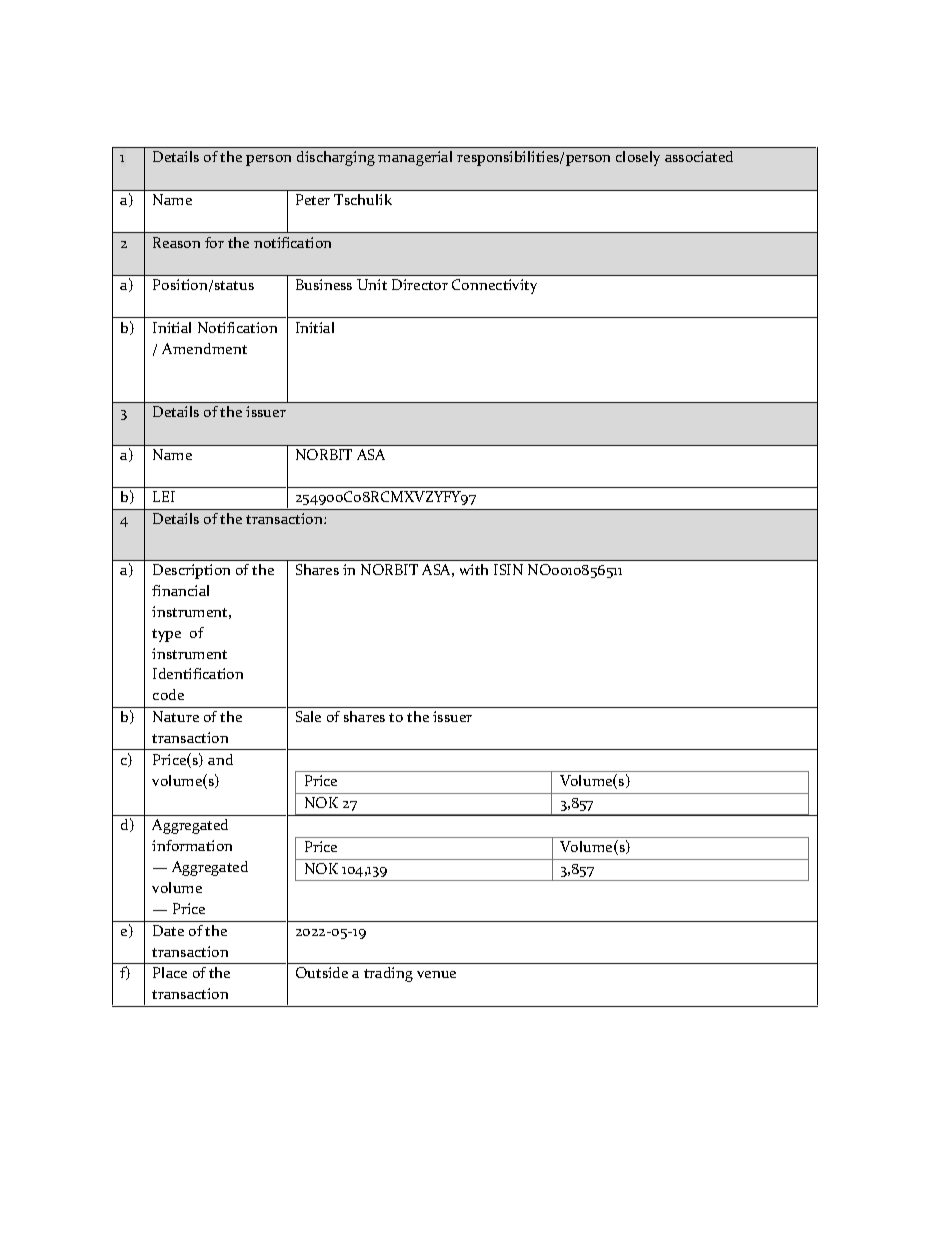  What do you see at coordinates (508, 569) in the document?
I see `ISIN` at bounding box center [508, 569].
